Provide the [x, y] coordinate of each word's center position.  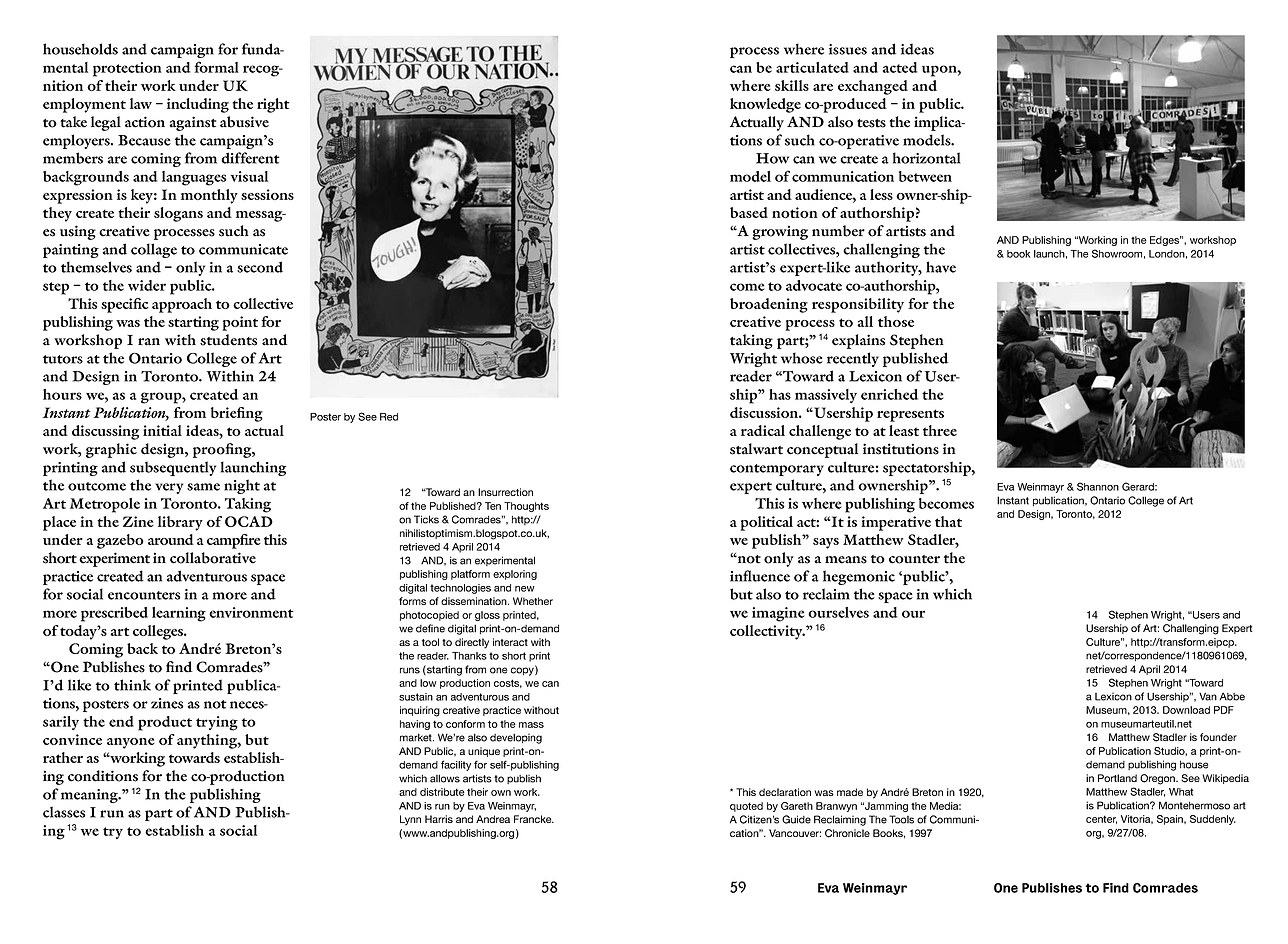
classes [64, 812]
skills [792, 85]
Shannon [1098, 486]
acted [900, 67]
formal [216, 67]
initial [162, 430]
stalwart [756, 449]
